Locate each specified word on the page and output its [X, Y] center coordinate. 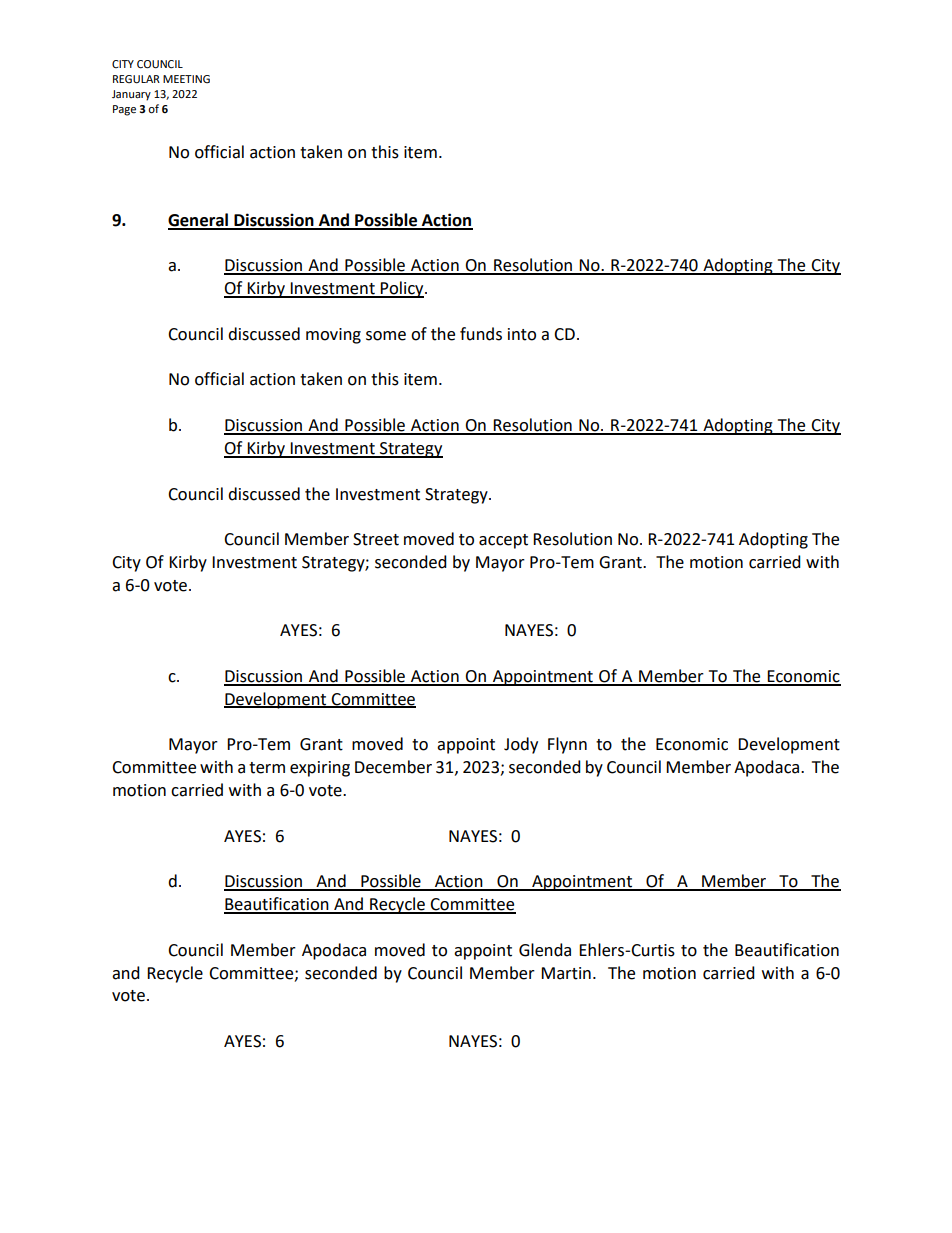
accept [503, 541]
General [199, 221]
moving [333, 336]
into [522, 334]
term [267, 768]
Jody [521, 745]
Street [376, 539]
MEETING [186, 79]
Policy [402, 289]
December [393, 767]
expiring [320, 769]
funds [481, 334]
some [386, 336]
